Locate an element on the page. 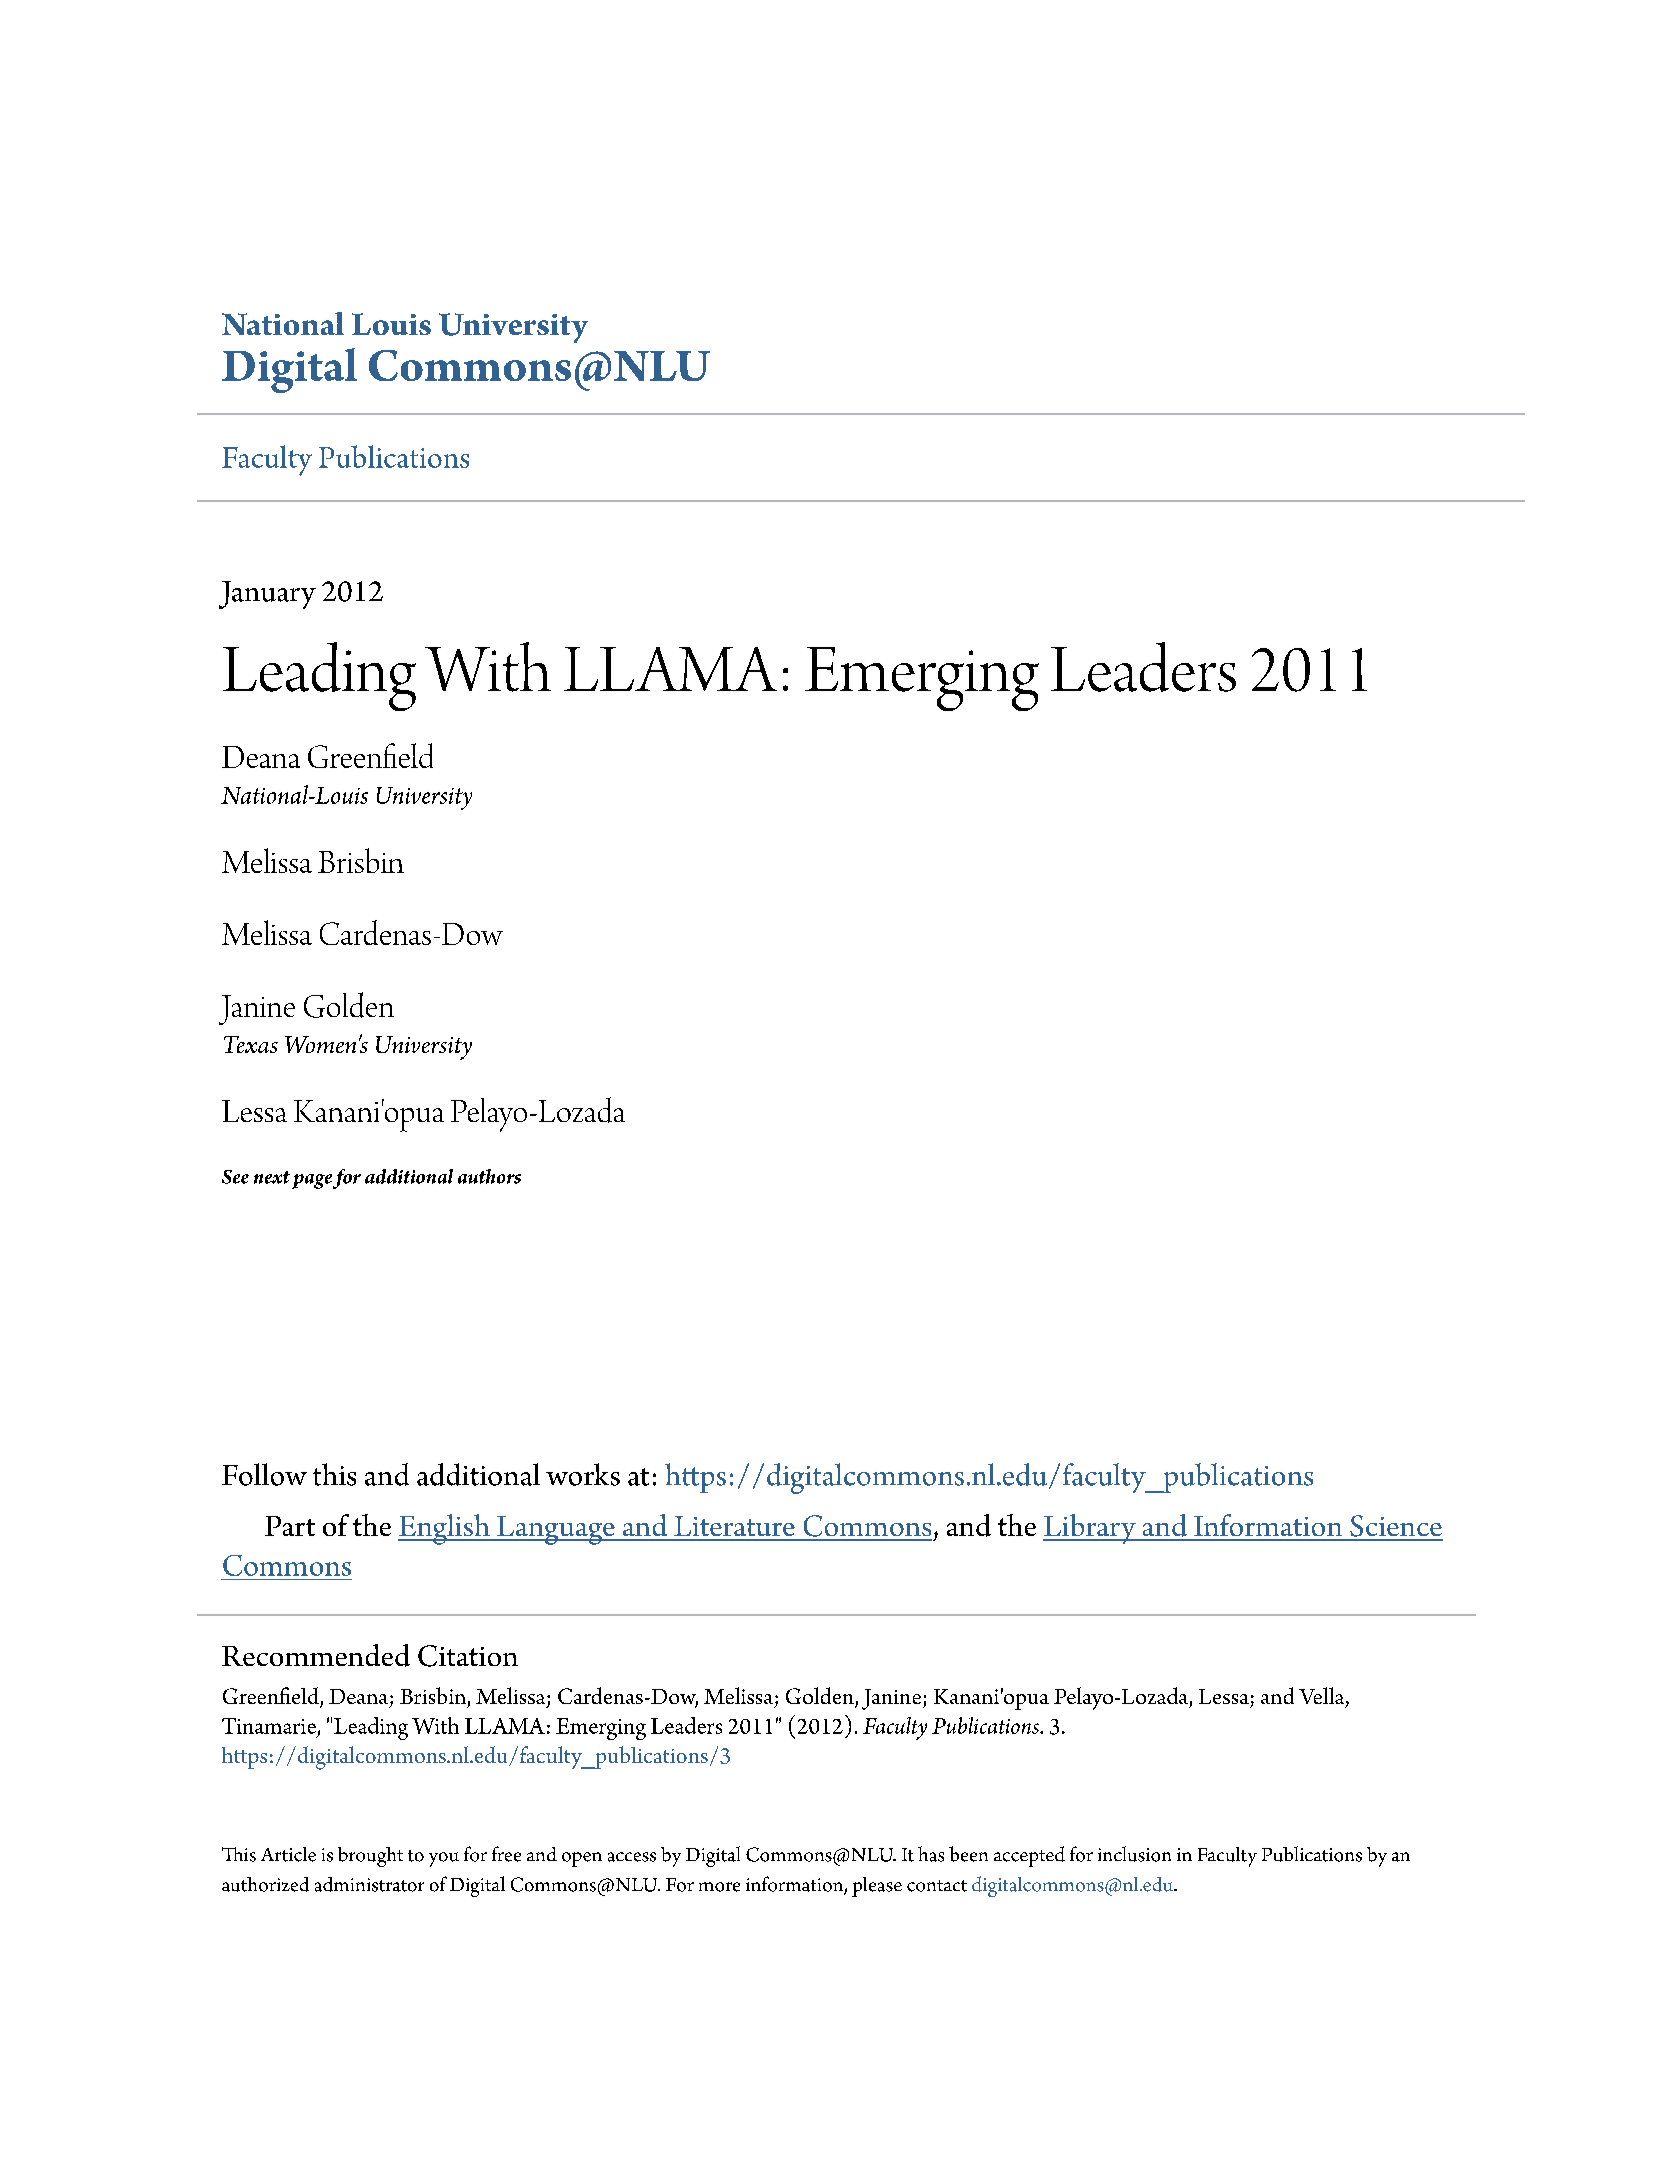 The image size is (1673, 2165). Library is located at coordinates (1090, 1529).
